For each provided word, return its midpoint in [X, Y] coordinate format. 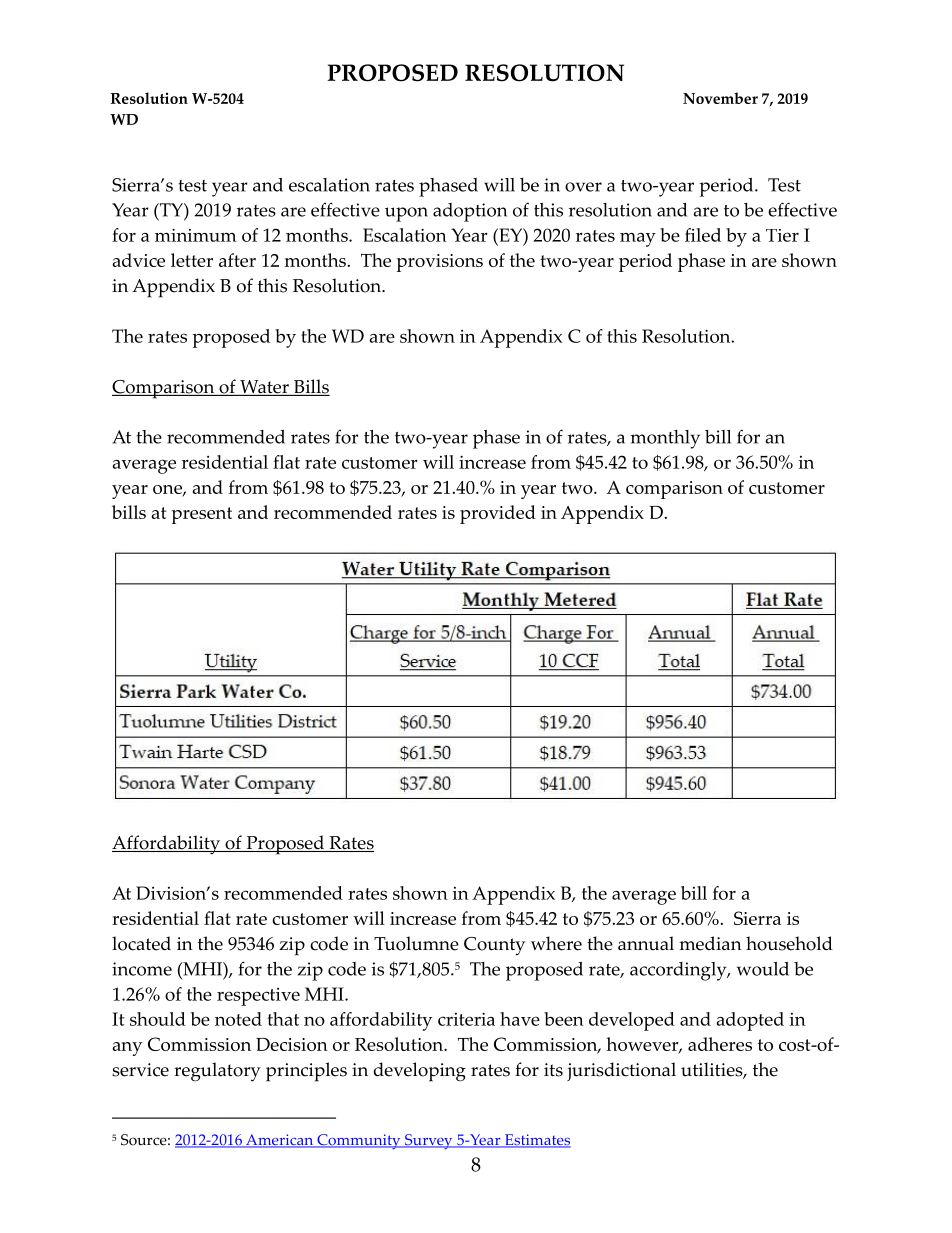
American [280, 1141]
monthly [665, 439]
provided [498, 514]
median [710, 943]
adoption [470, 212]
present [202, 515]
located [141, 943]
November [720, 98]
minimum [195, 235]
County [494, 946]
